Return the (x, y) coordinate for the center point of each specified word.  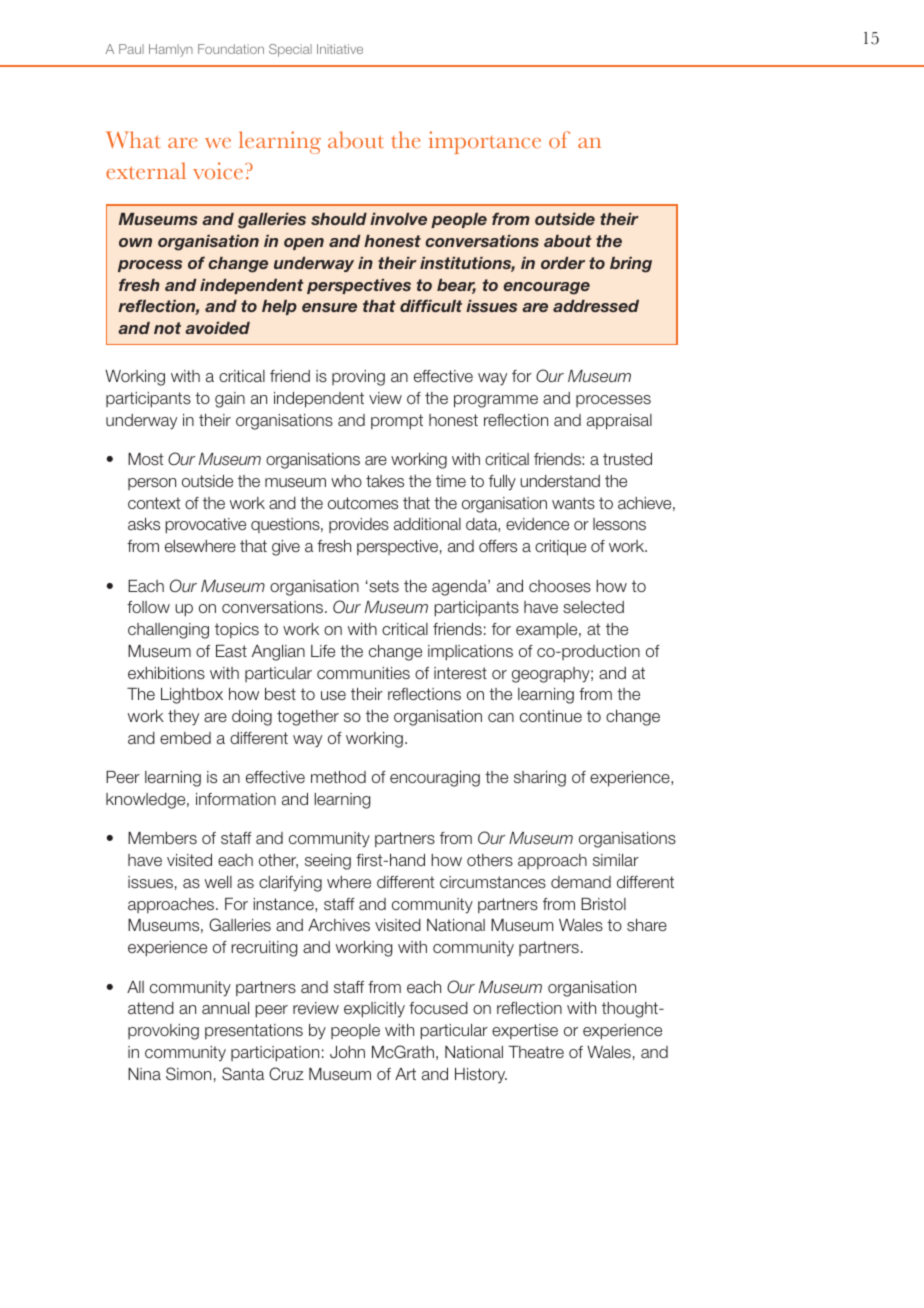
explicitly (374, 1010)
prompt (397, 422)
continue (551, 716)
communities (363, 673)
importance (485, 142)
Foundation (231, 49)
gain (230, 400)
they (183, 718)
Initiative (340, 49)
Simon (188, 1073)
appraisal (619, 422)
